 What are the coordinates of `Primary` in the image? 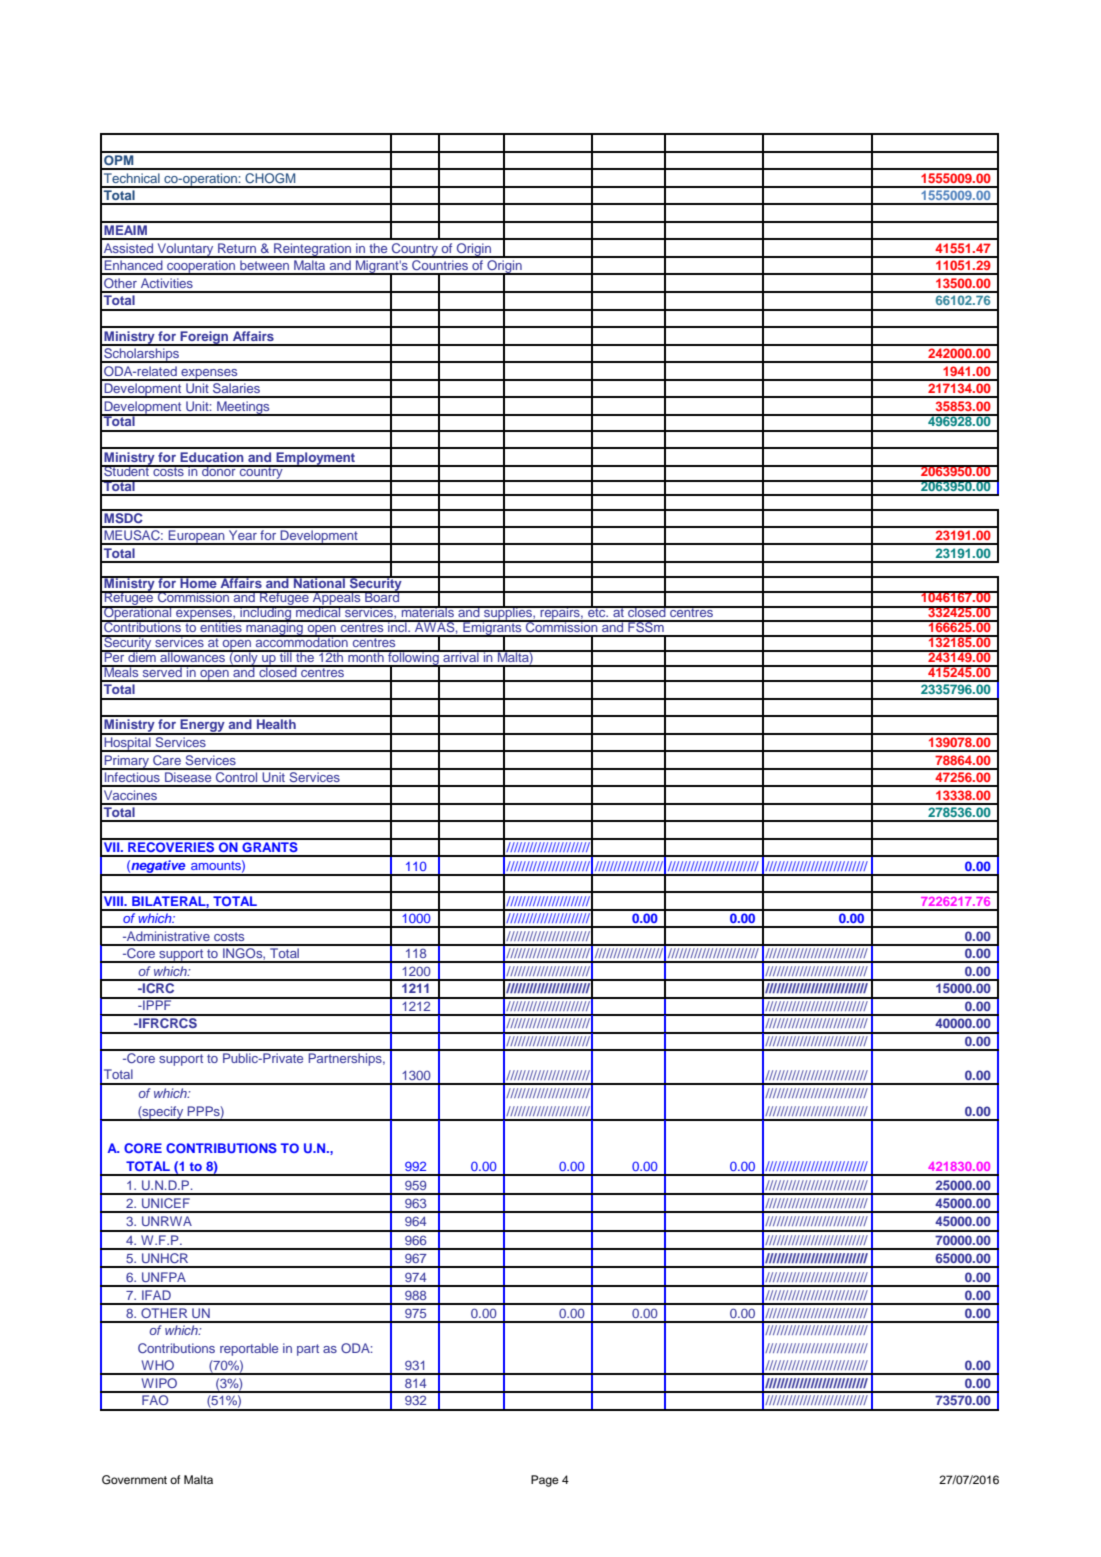 It's located at (127, 762).
